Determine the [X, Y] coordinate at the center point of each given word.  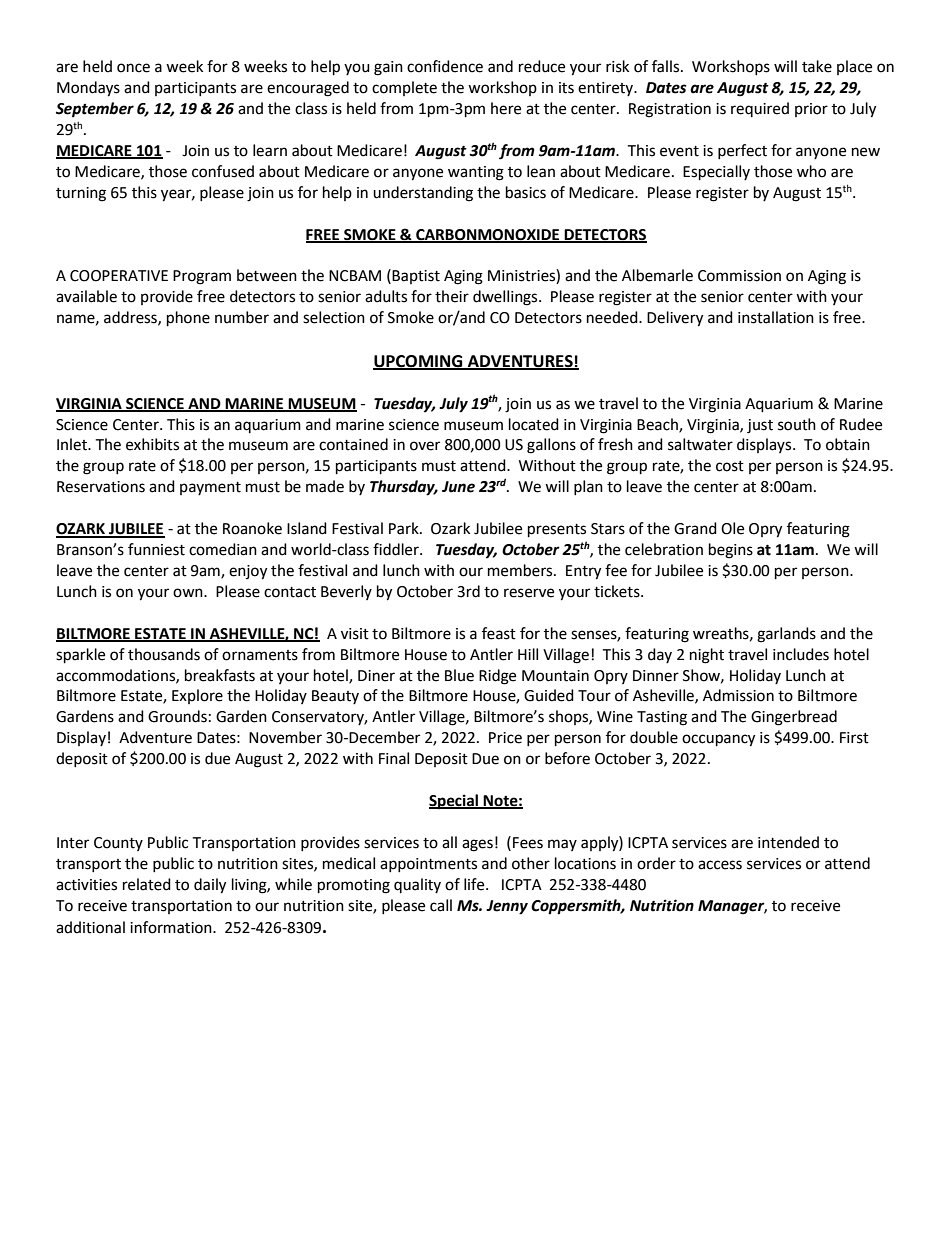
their [452, 296]
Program [202, 277]
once [133, 68]
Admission [738, 695]
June [458, 487]
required [760, 109]
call [441, 905]
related [147, 884]
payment [210, 488]
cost [730, 466]
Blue [459, 675]
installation [776, 317]
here [506, 108]
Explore [197, 696]
